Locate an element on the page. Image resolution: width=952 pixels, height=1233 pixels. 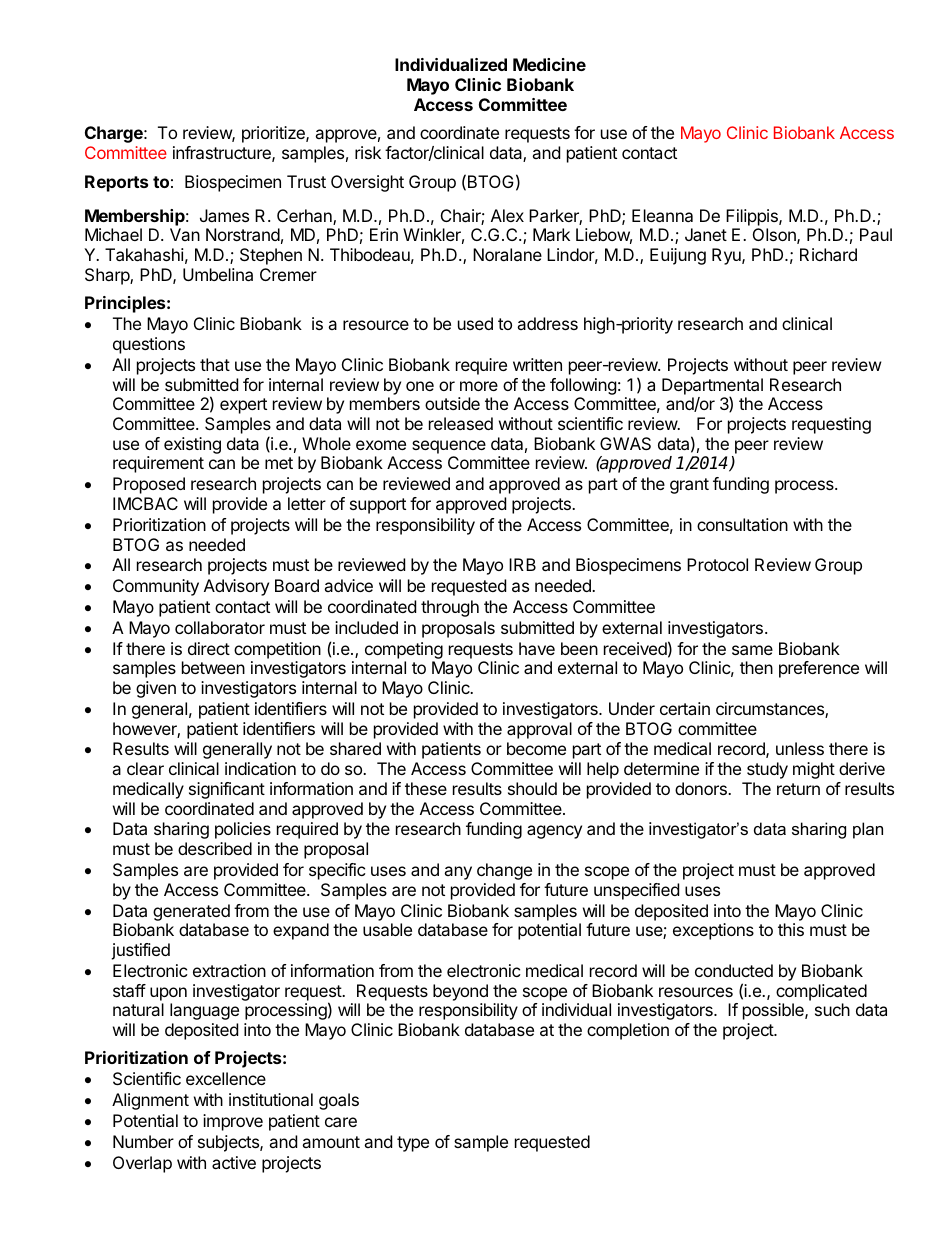
Janet is located at coordinates (706, 234).
